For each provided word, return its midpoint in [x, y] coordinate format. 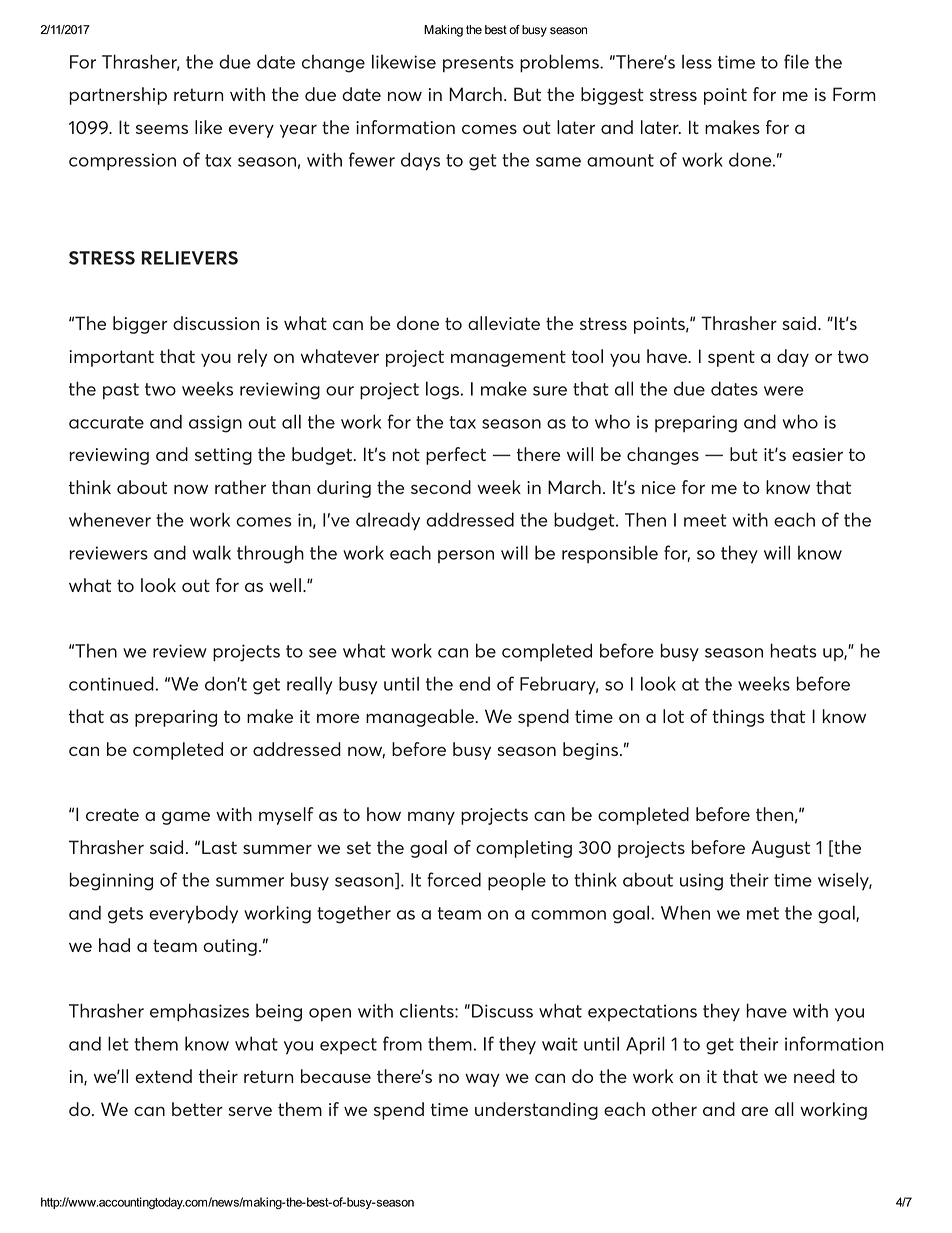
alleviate [504, 323]
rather [240, 487]
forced [454, 879]
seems [162, 129]
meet [705, 520]
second [441, 487]
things [738, 718]
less [697, 61]
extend [163, 1076]
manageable [420, 718]
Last [219, 847]
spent [731, 358]
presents [478, 64]
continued [111, 683]
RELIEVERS [190, 258]
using [701, 882]
